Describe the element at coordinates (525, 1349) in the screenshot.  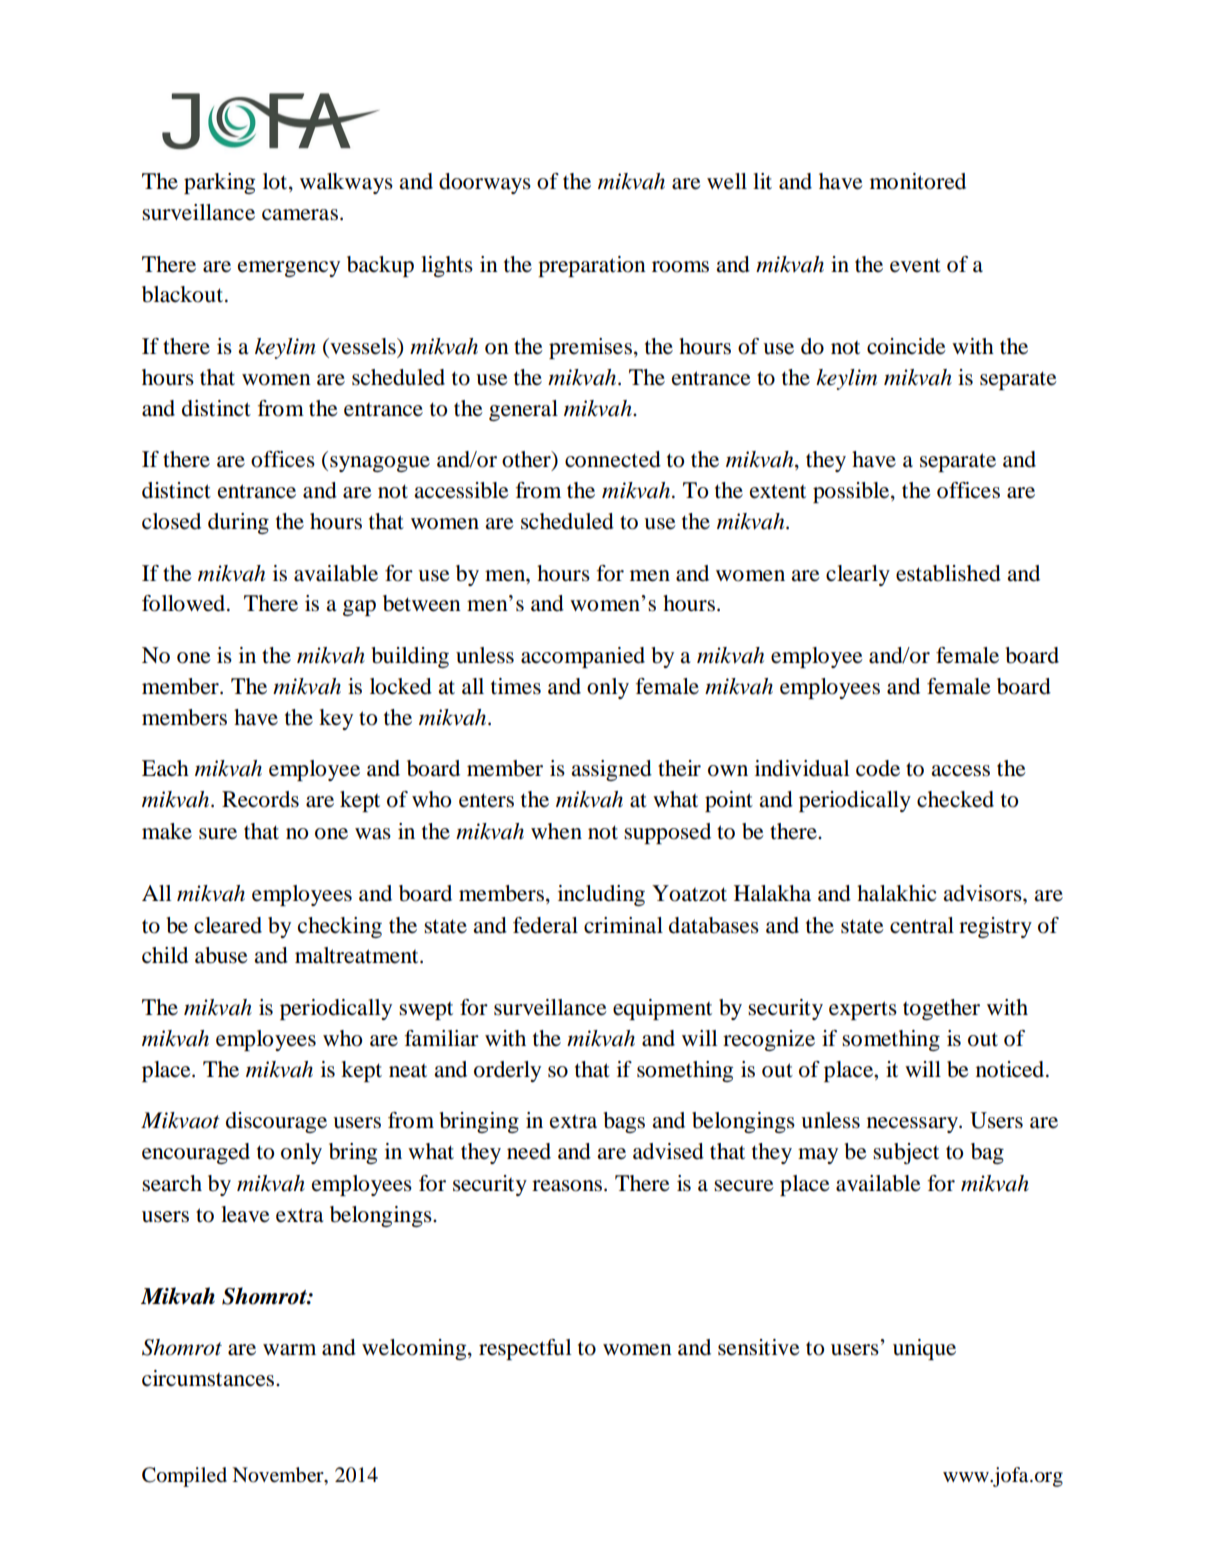
I see `respectful` at that location.
